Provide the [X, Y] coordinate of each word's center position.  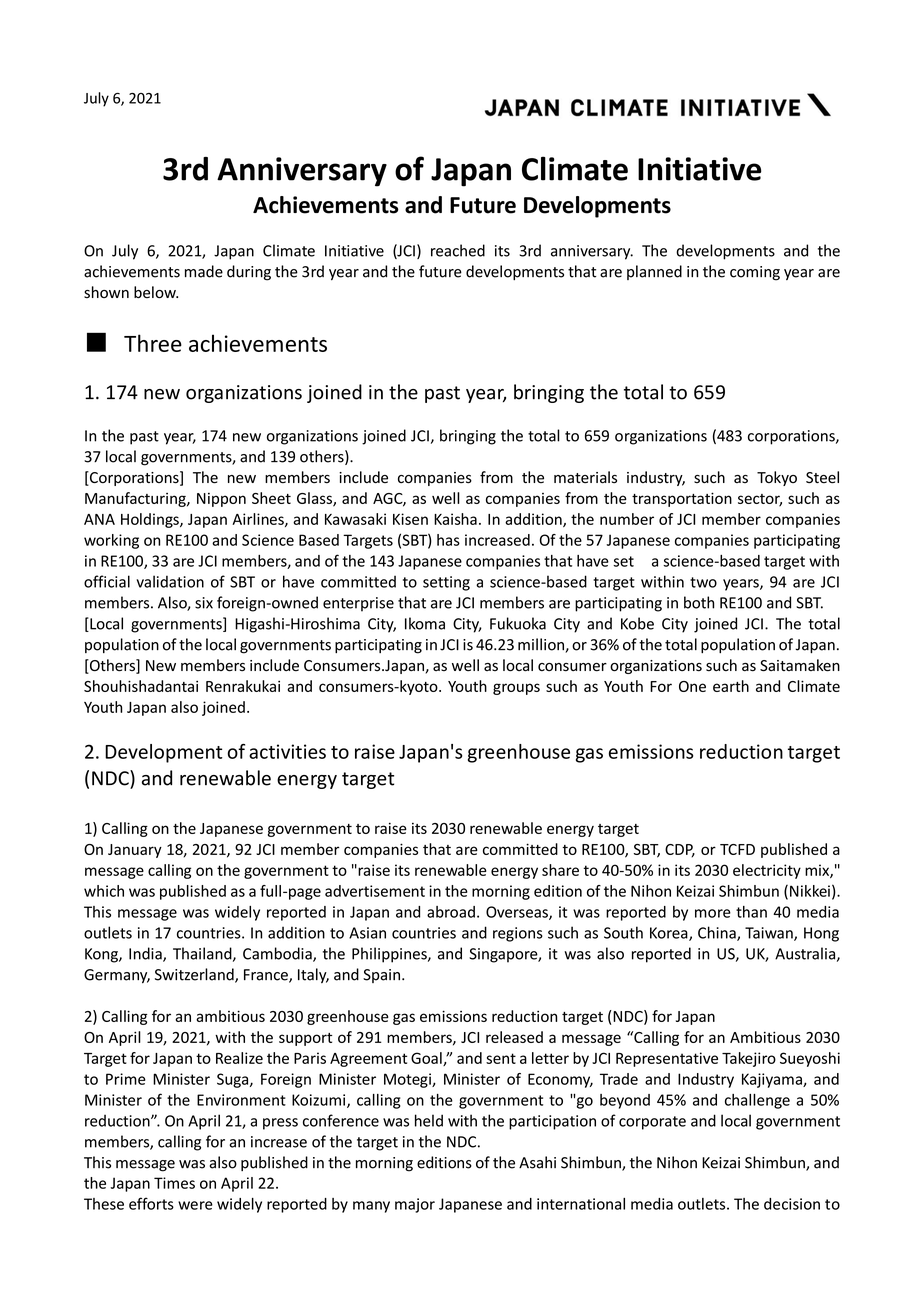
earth [731, 686]
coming [755, 273]
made [204, 271]
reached [458, 250]
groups [516, 689]
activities [287, 751]
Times [174, 1183]
